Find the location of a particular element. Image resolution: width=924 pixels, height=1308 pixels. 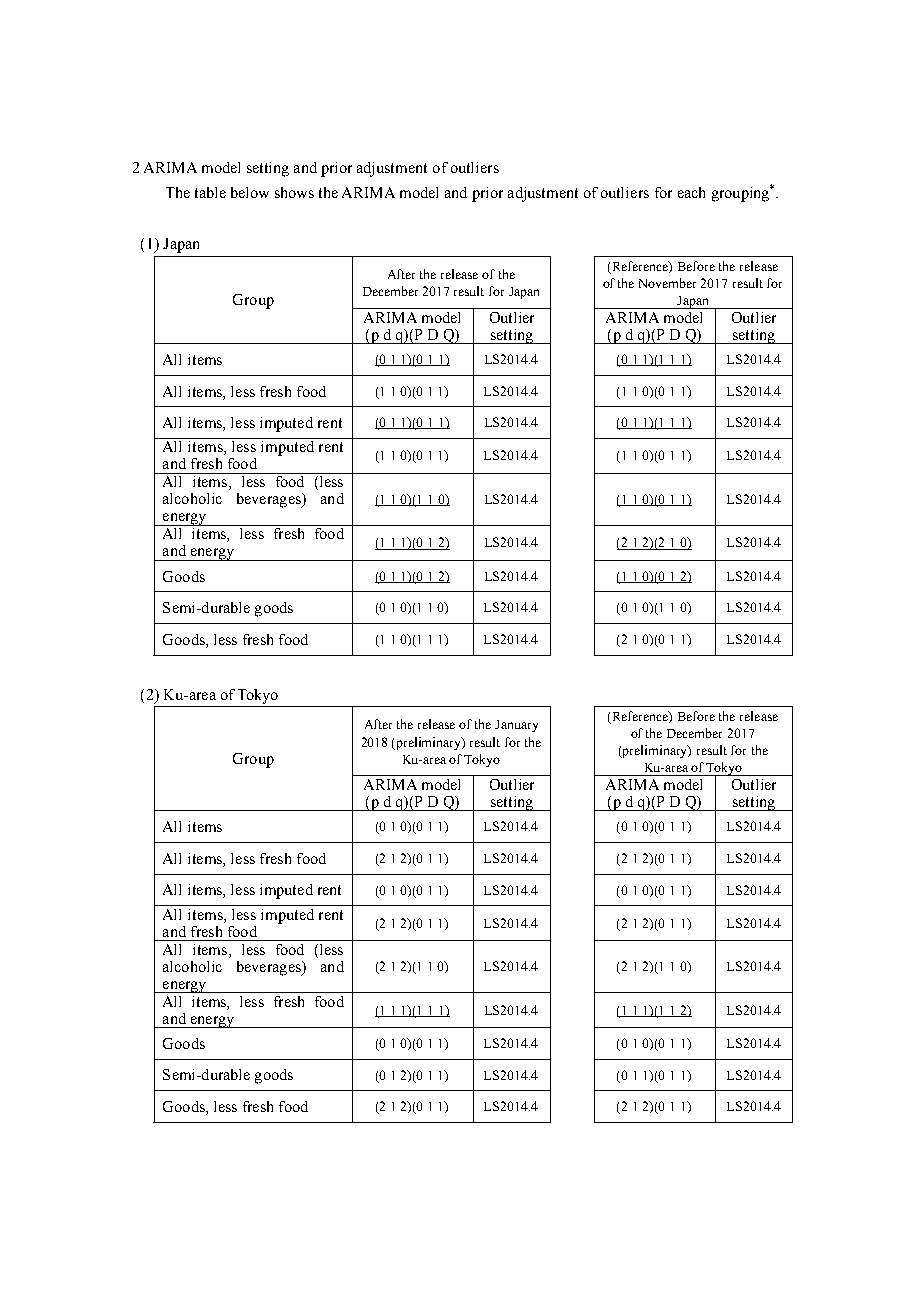

table is located at coordinates (210, 192).
